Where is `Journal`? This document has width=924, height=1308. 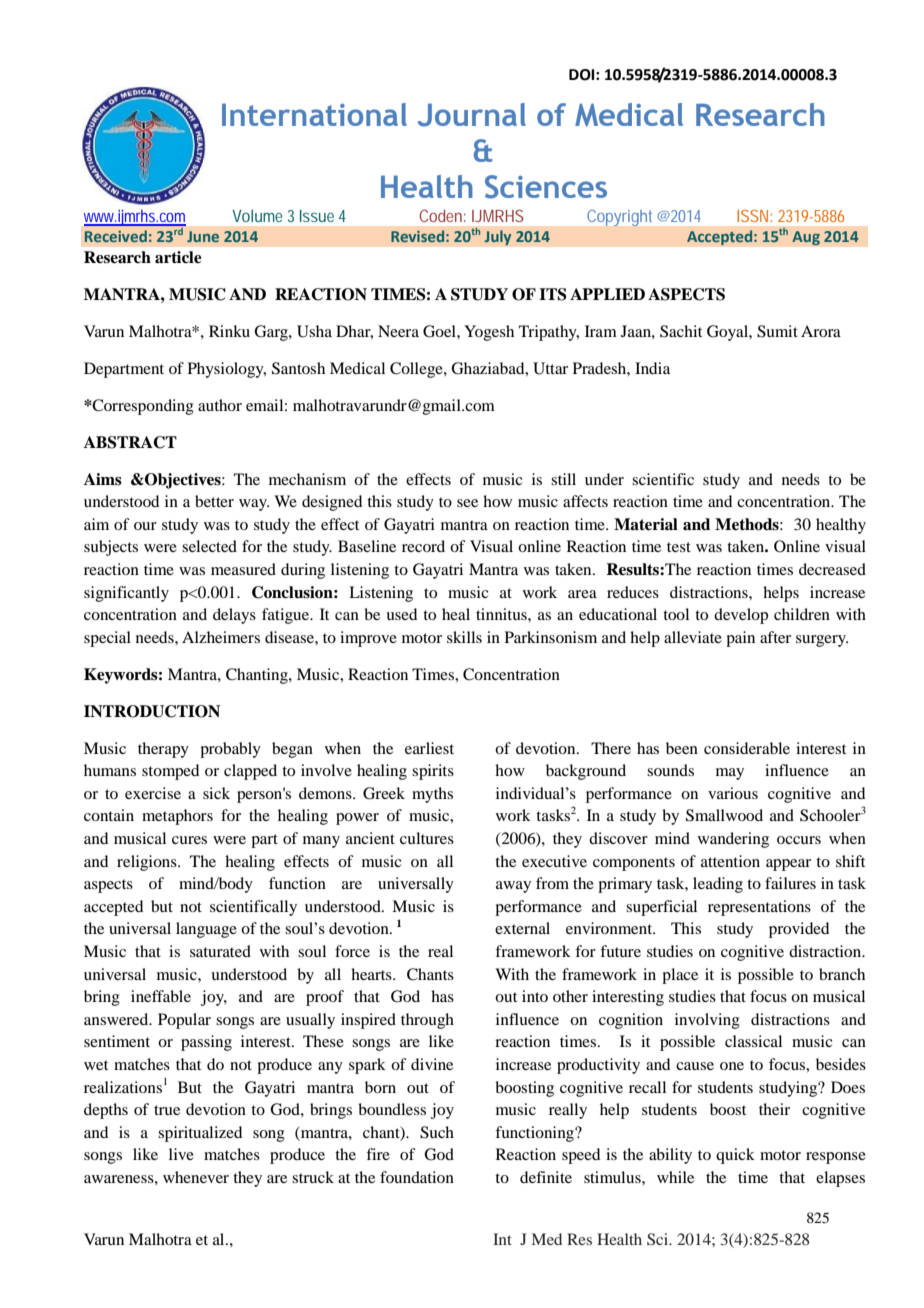 Journal is located at coordinates (472, 115).
